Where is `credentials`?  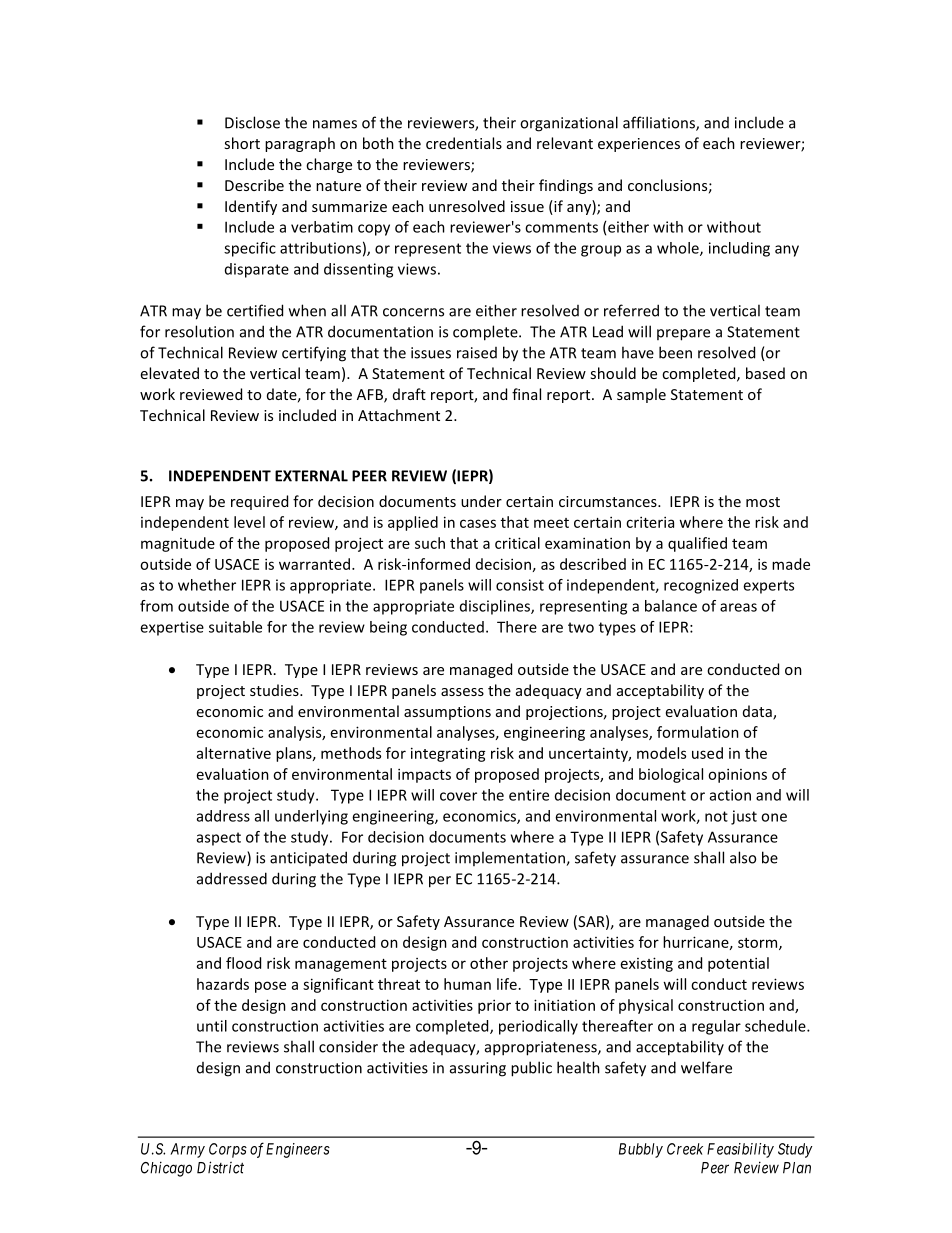 credentials is located at coordinates (464, 143).
